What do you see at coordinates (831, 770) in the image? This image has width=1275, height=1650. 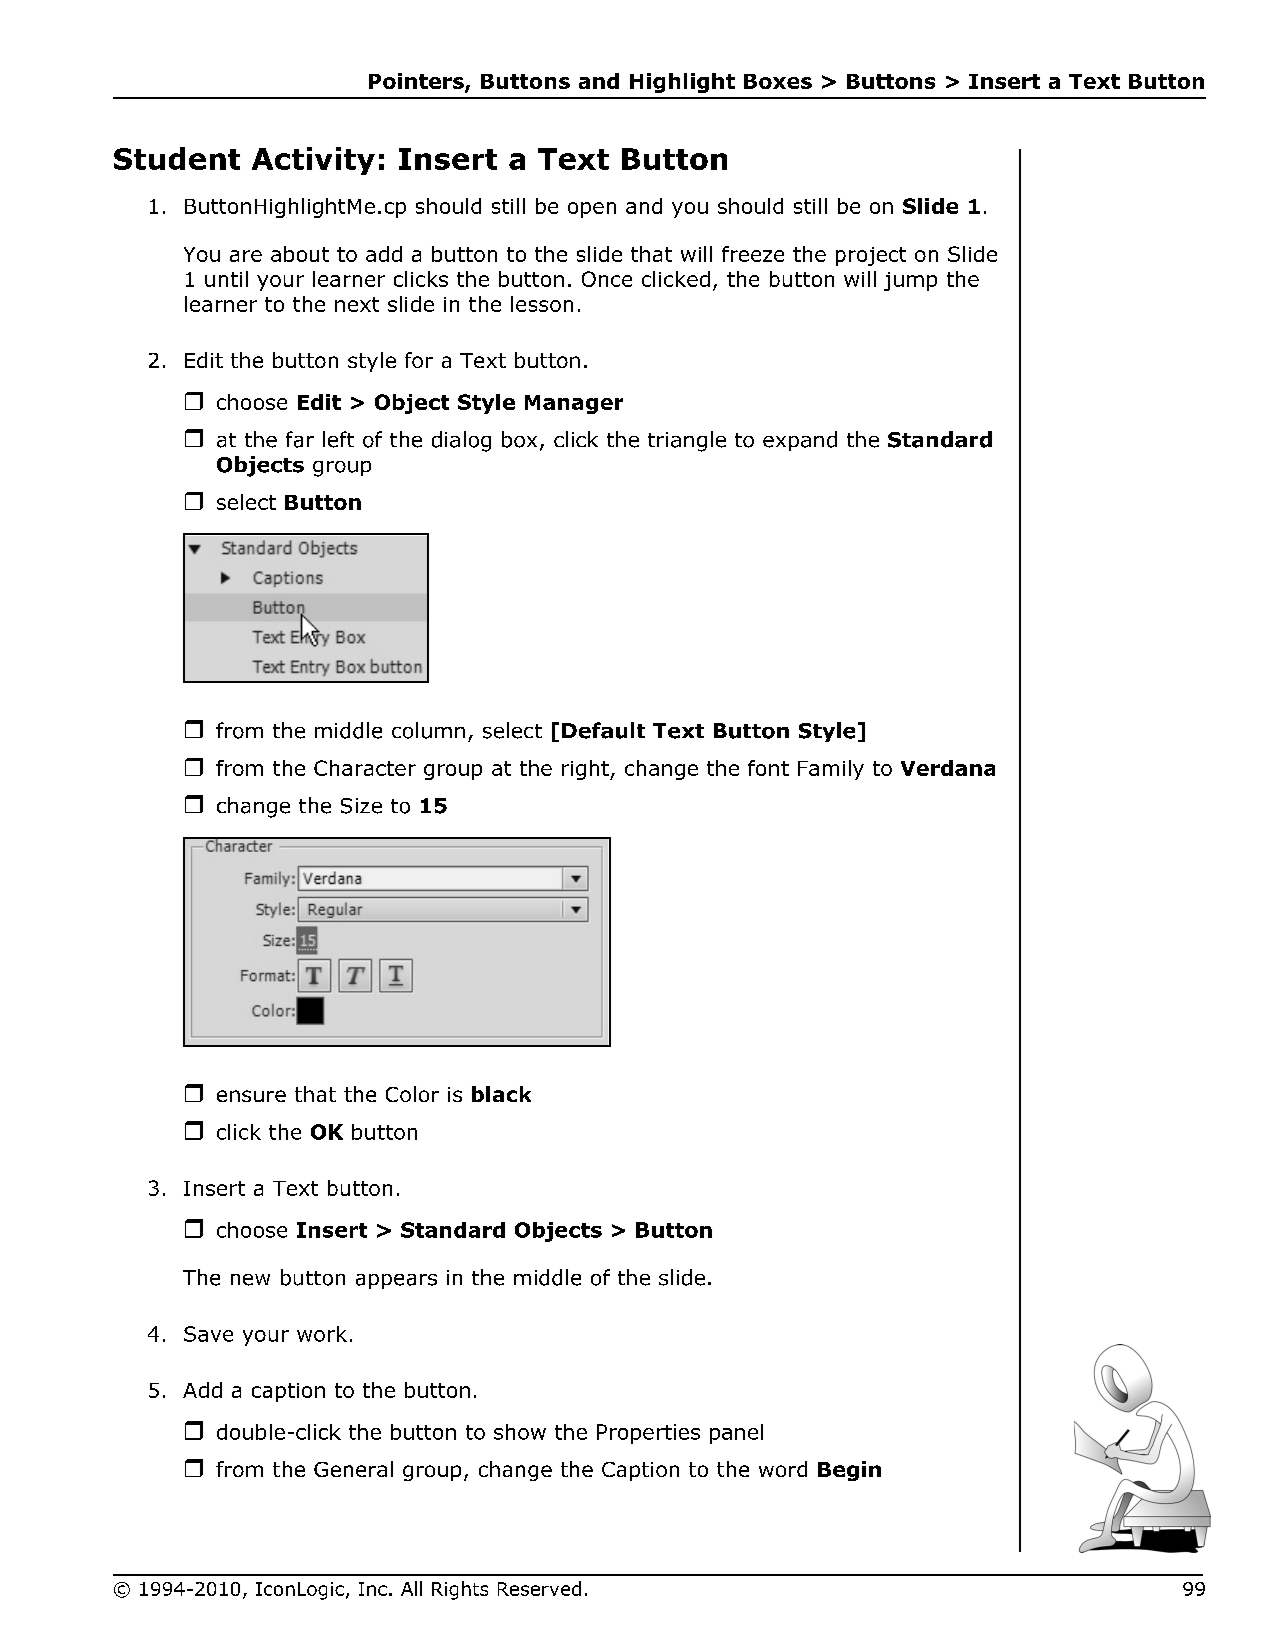 I see `Family` at bounding box center [831, 770].
